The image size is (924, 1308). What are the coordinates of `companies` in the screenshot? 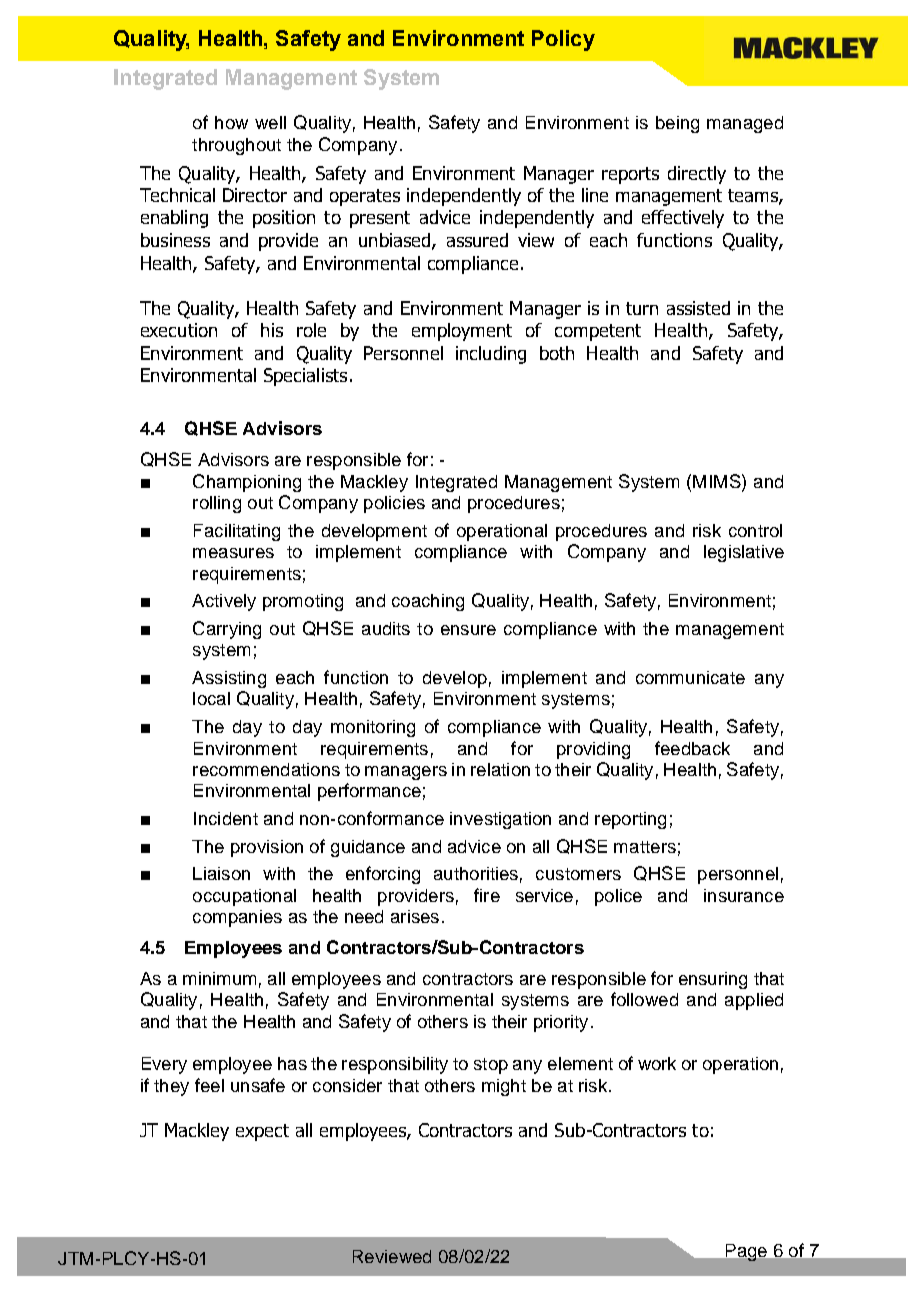 It's located at (237, 918).
